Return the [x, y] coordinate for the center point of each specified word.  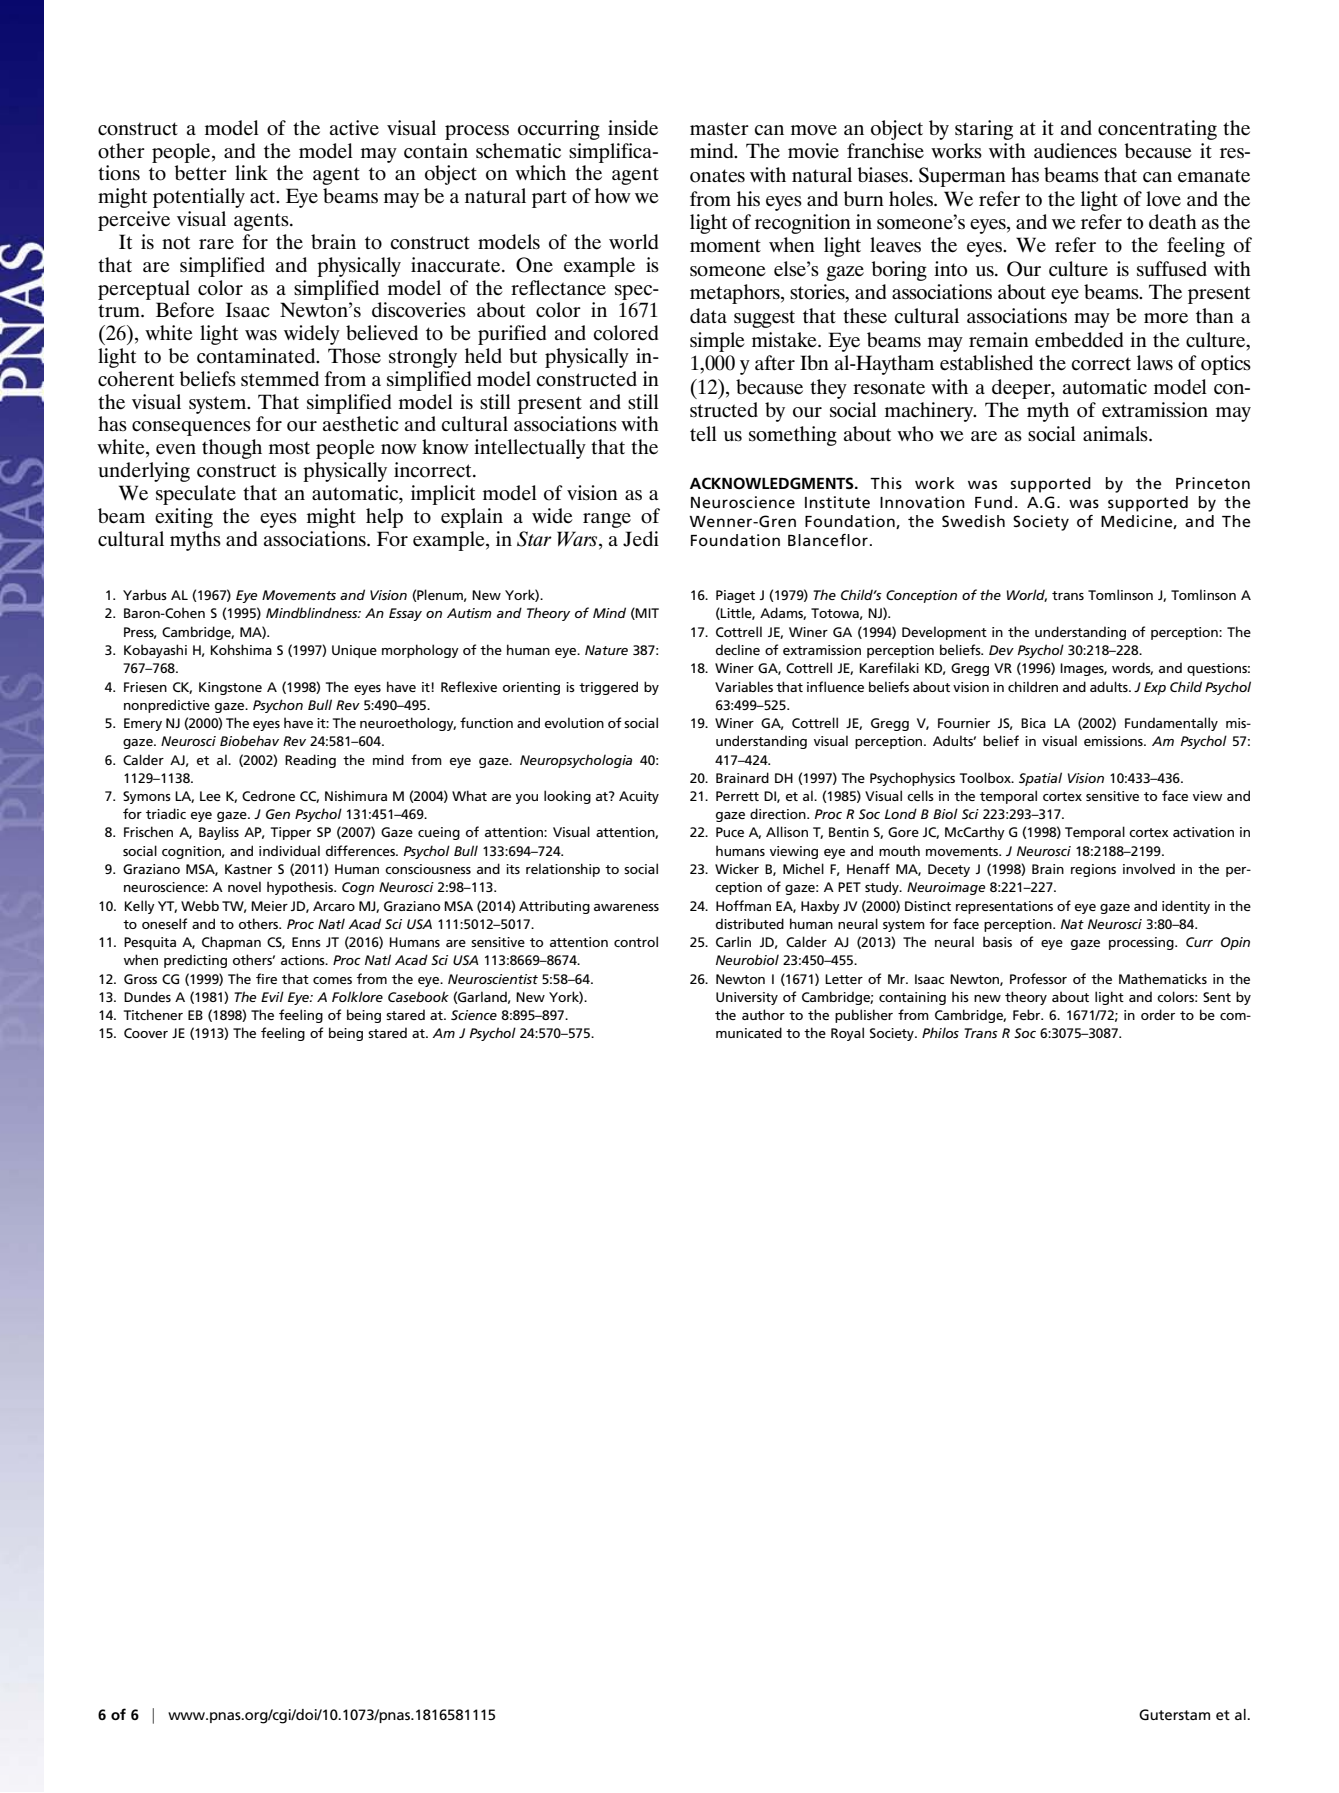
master [719, 129]
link [251, 172]
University [747, 998]
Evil [272, 996]
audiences [1075, 151]
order [1158, 1014]
